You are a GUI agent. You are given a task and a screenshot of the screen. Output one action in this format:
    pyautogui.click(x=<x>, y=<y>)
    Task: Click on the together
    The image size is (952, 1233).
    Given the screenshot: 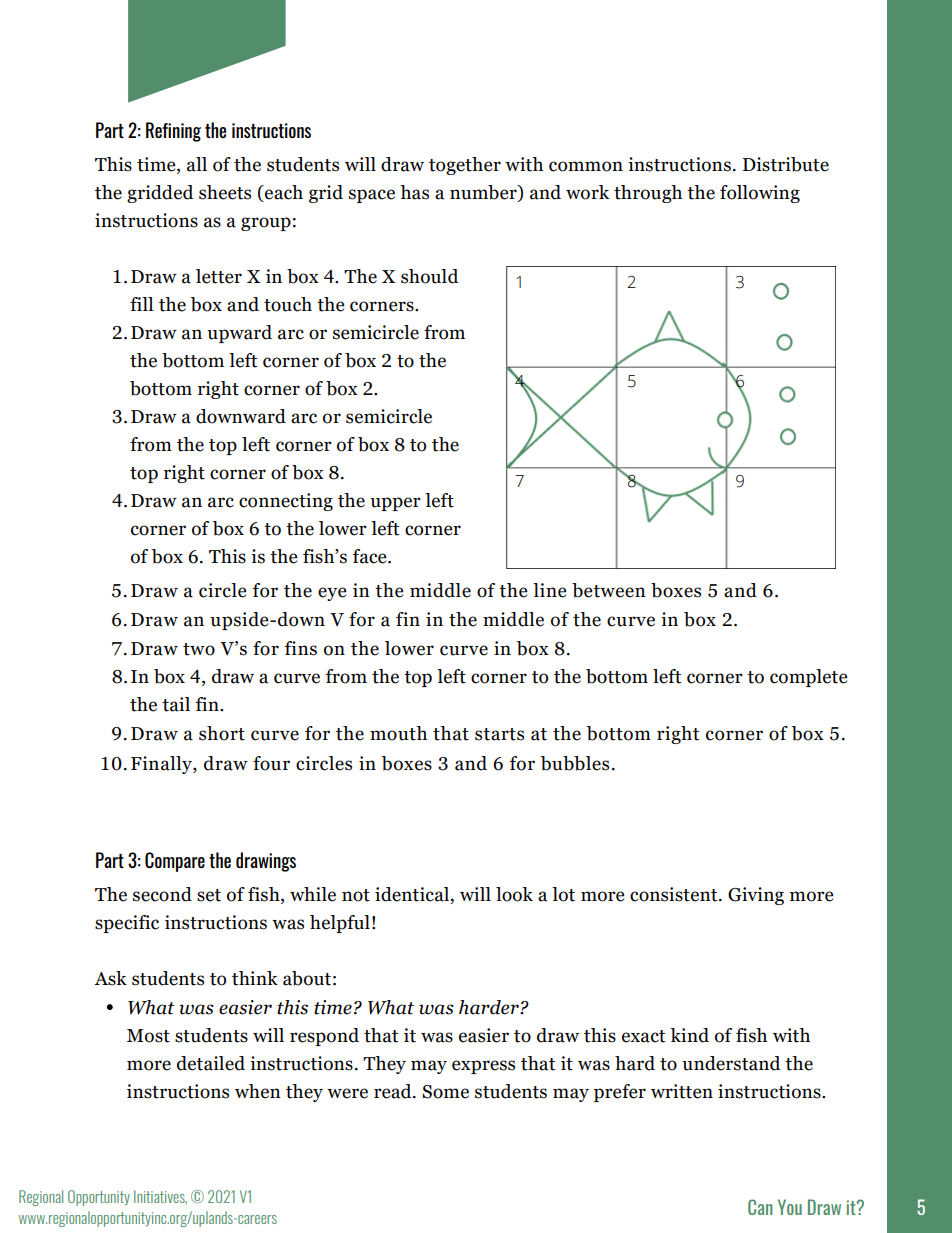 What is the action you would take?
    pyautogui.click(x=465, y=166)
